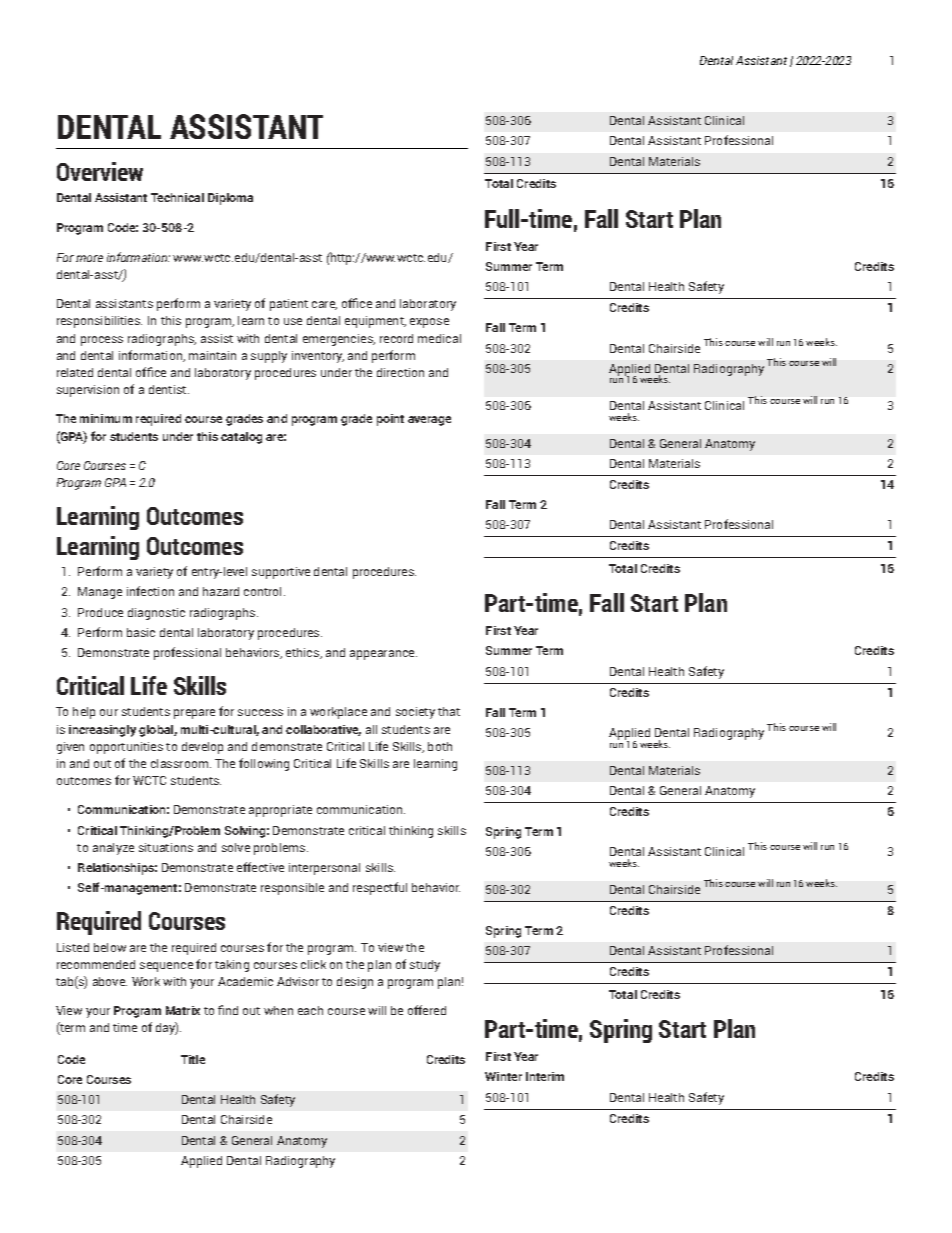  What do you see at coordinates (318, 357) in the screenshot?
I see `inventory` at bounding box center [318, 357].
